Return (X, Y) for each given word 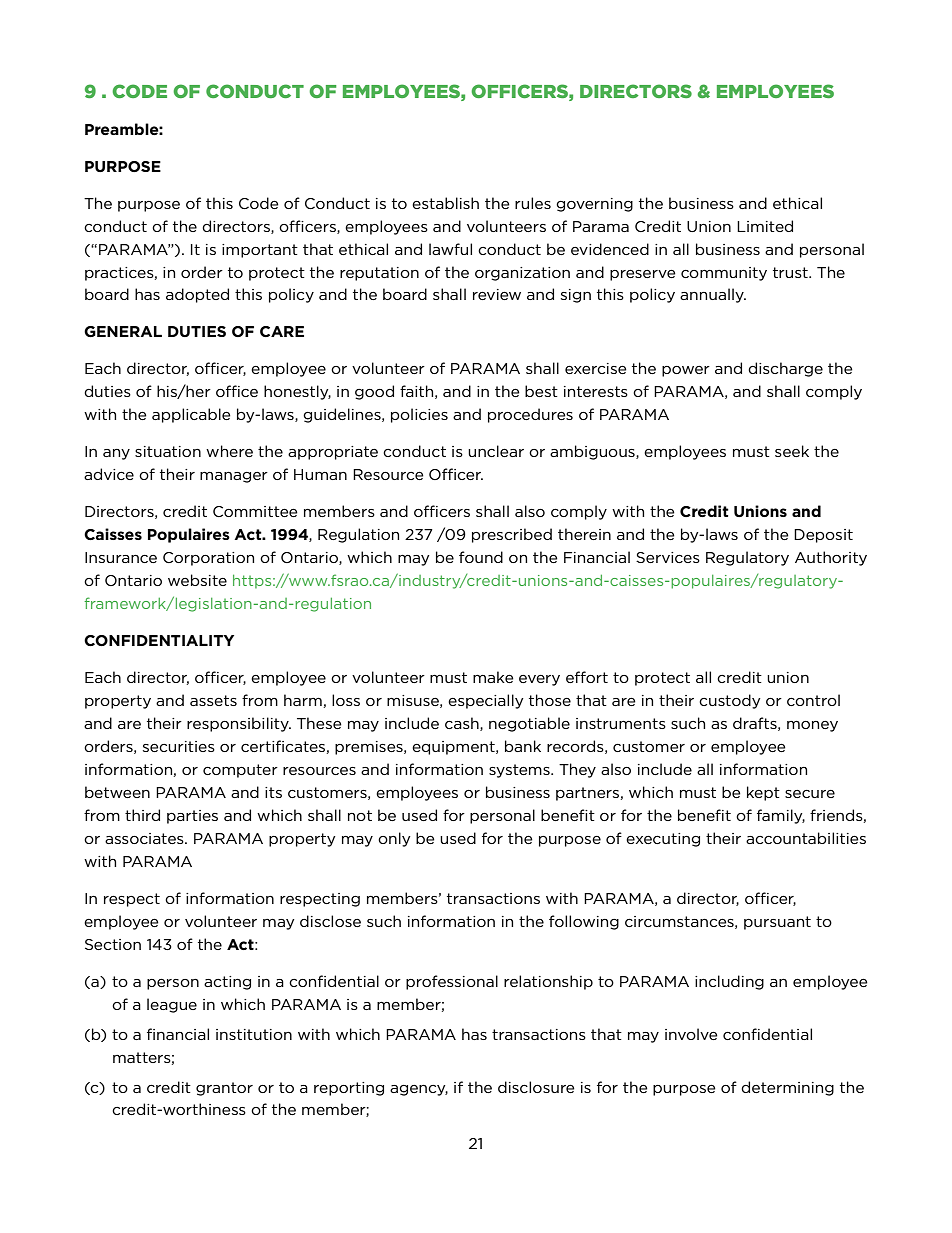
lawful (450, 249)
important (260, 251)
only (394, 839)
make (493, 677)
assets (213, 700)
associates (145, 838)
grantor (224, 1089)
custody (730, 701)
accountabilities (806, 838)
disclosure (536, 1087)
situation (168, 451)
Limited (765, 226)
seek (792, 451)
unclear (496, 451)
